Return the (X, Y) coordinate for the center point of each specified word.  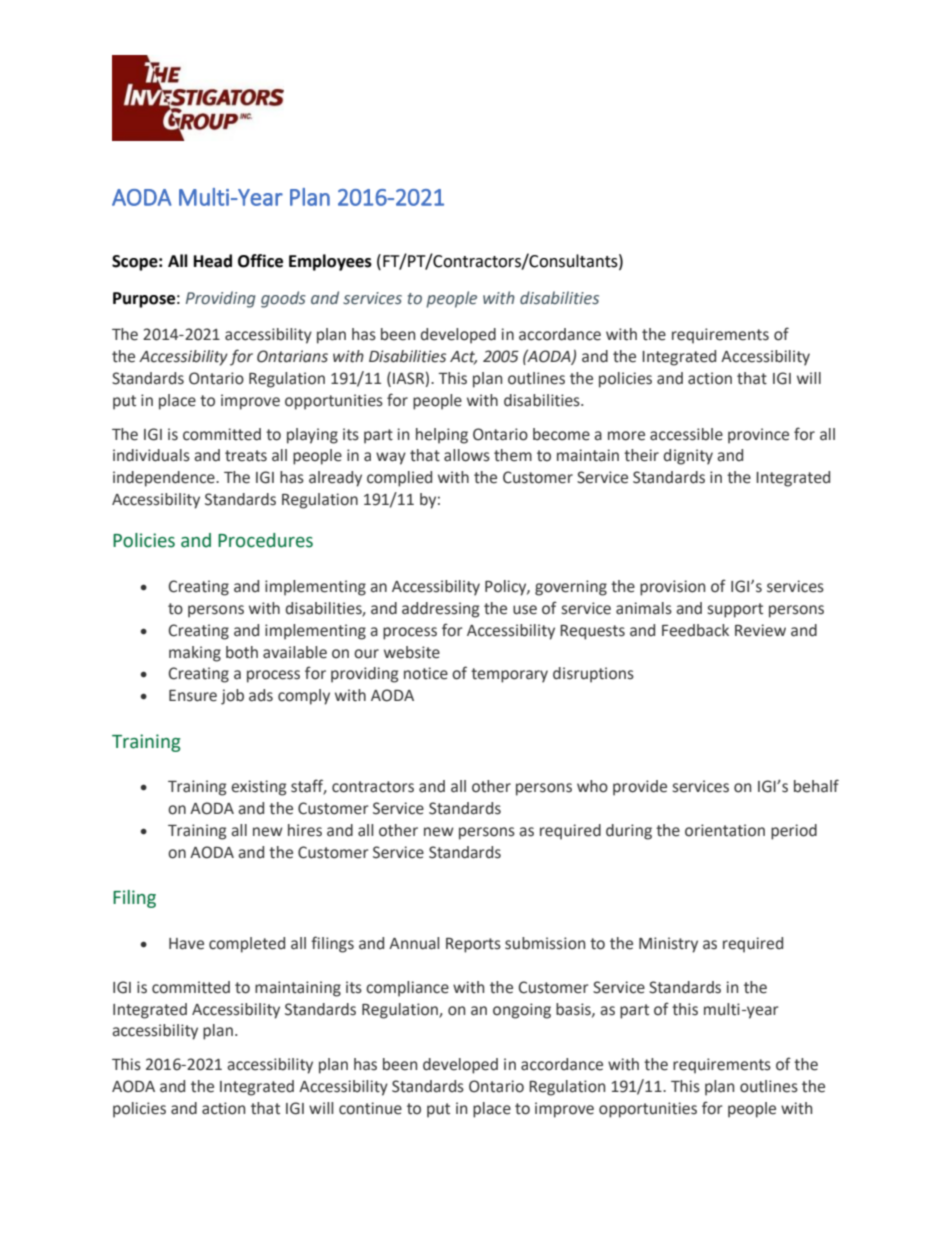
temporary (509, 675)
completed (247, 945)
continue (370, 1108)
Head (213, 261)
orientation (725, 830)
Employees (330, 262)
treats (246, 456)
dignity (688, 457)
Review (760, 630)
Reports (473, 945)
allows (467, 455)
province (758, 436)
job (232, 697)
